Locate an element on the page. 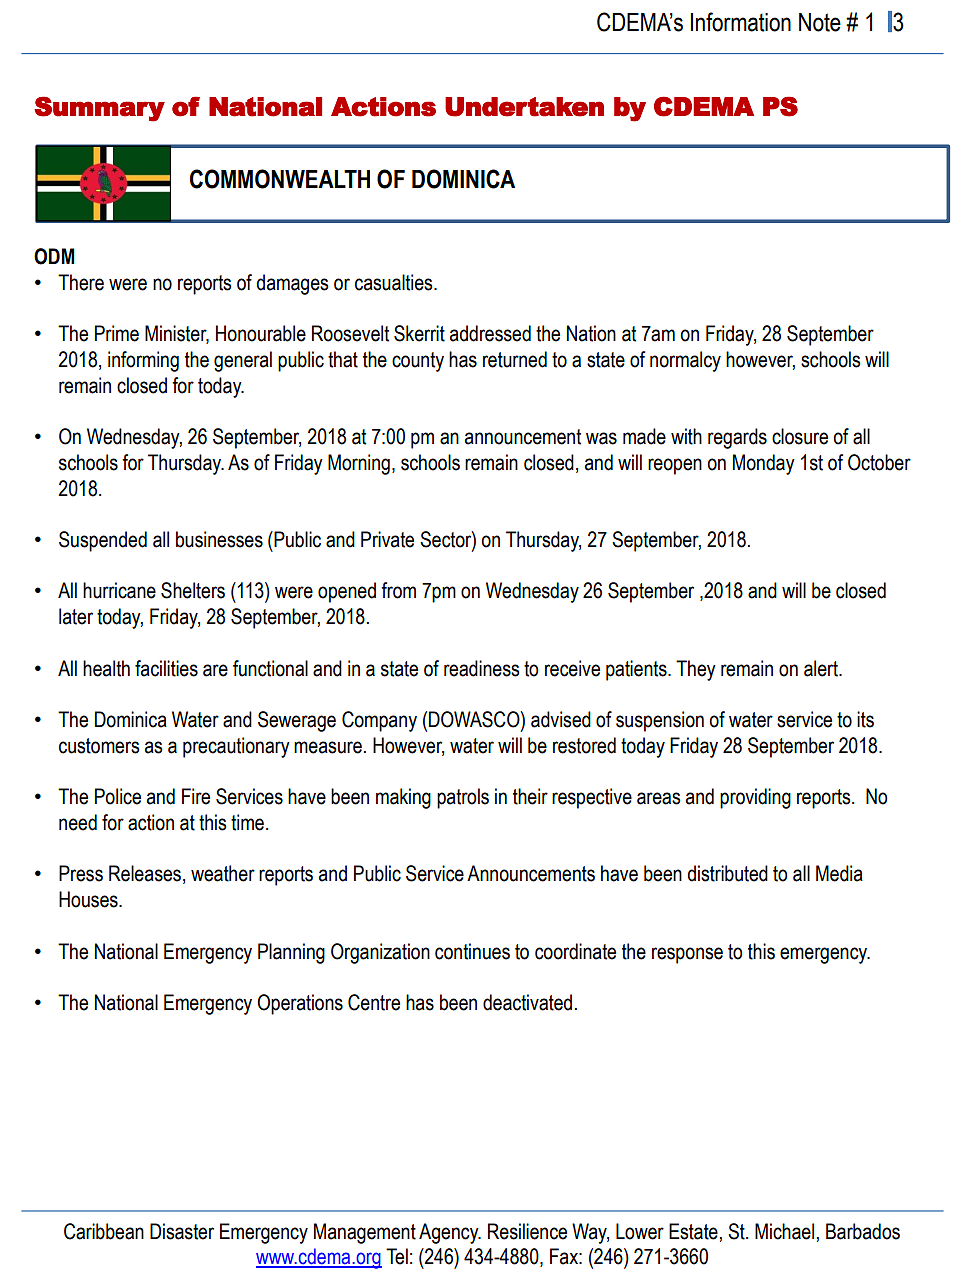 The image size is (965, 1286). Police is located at coordinates (118, 796).
